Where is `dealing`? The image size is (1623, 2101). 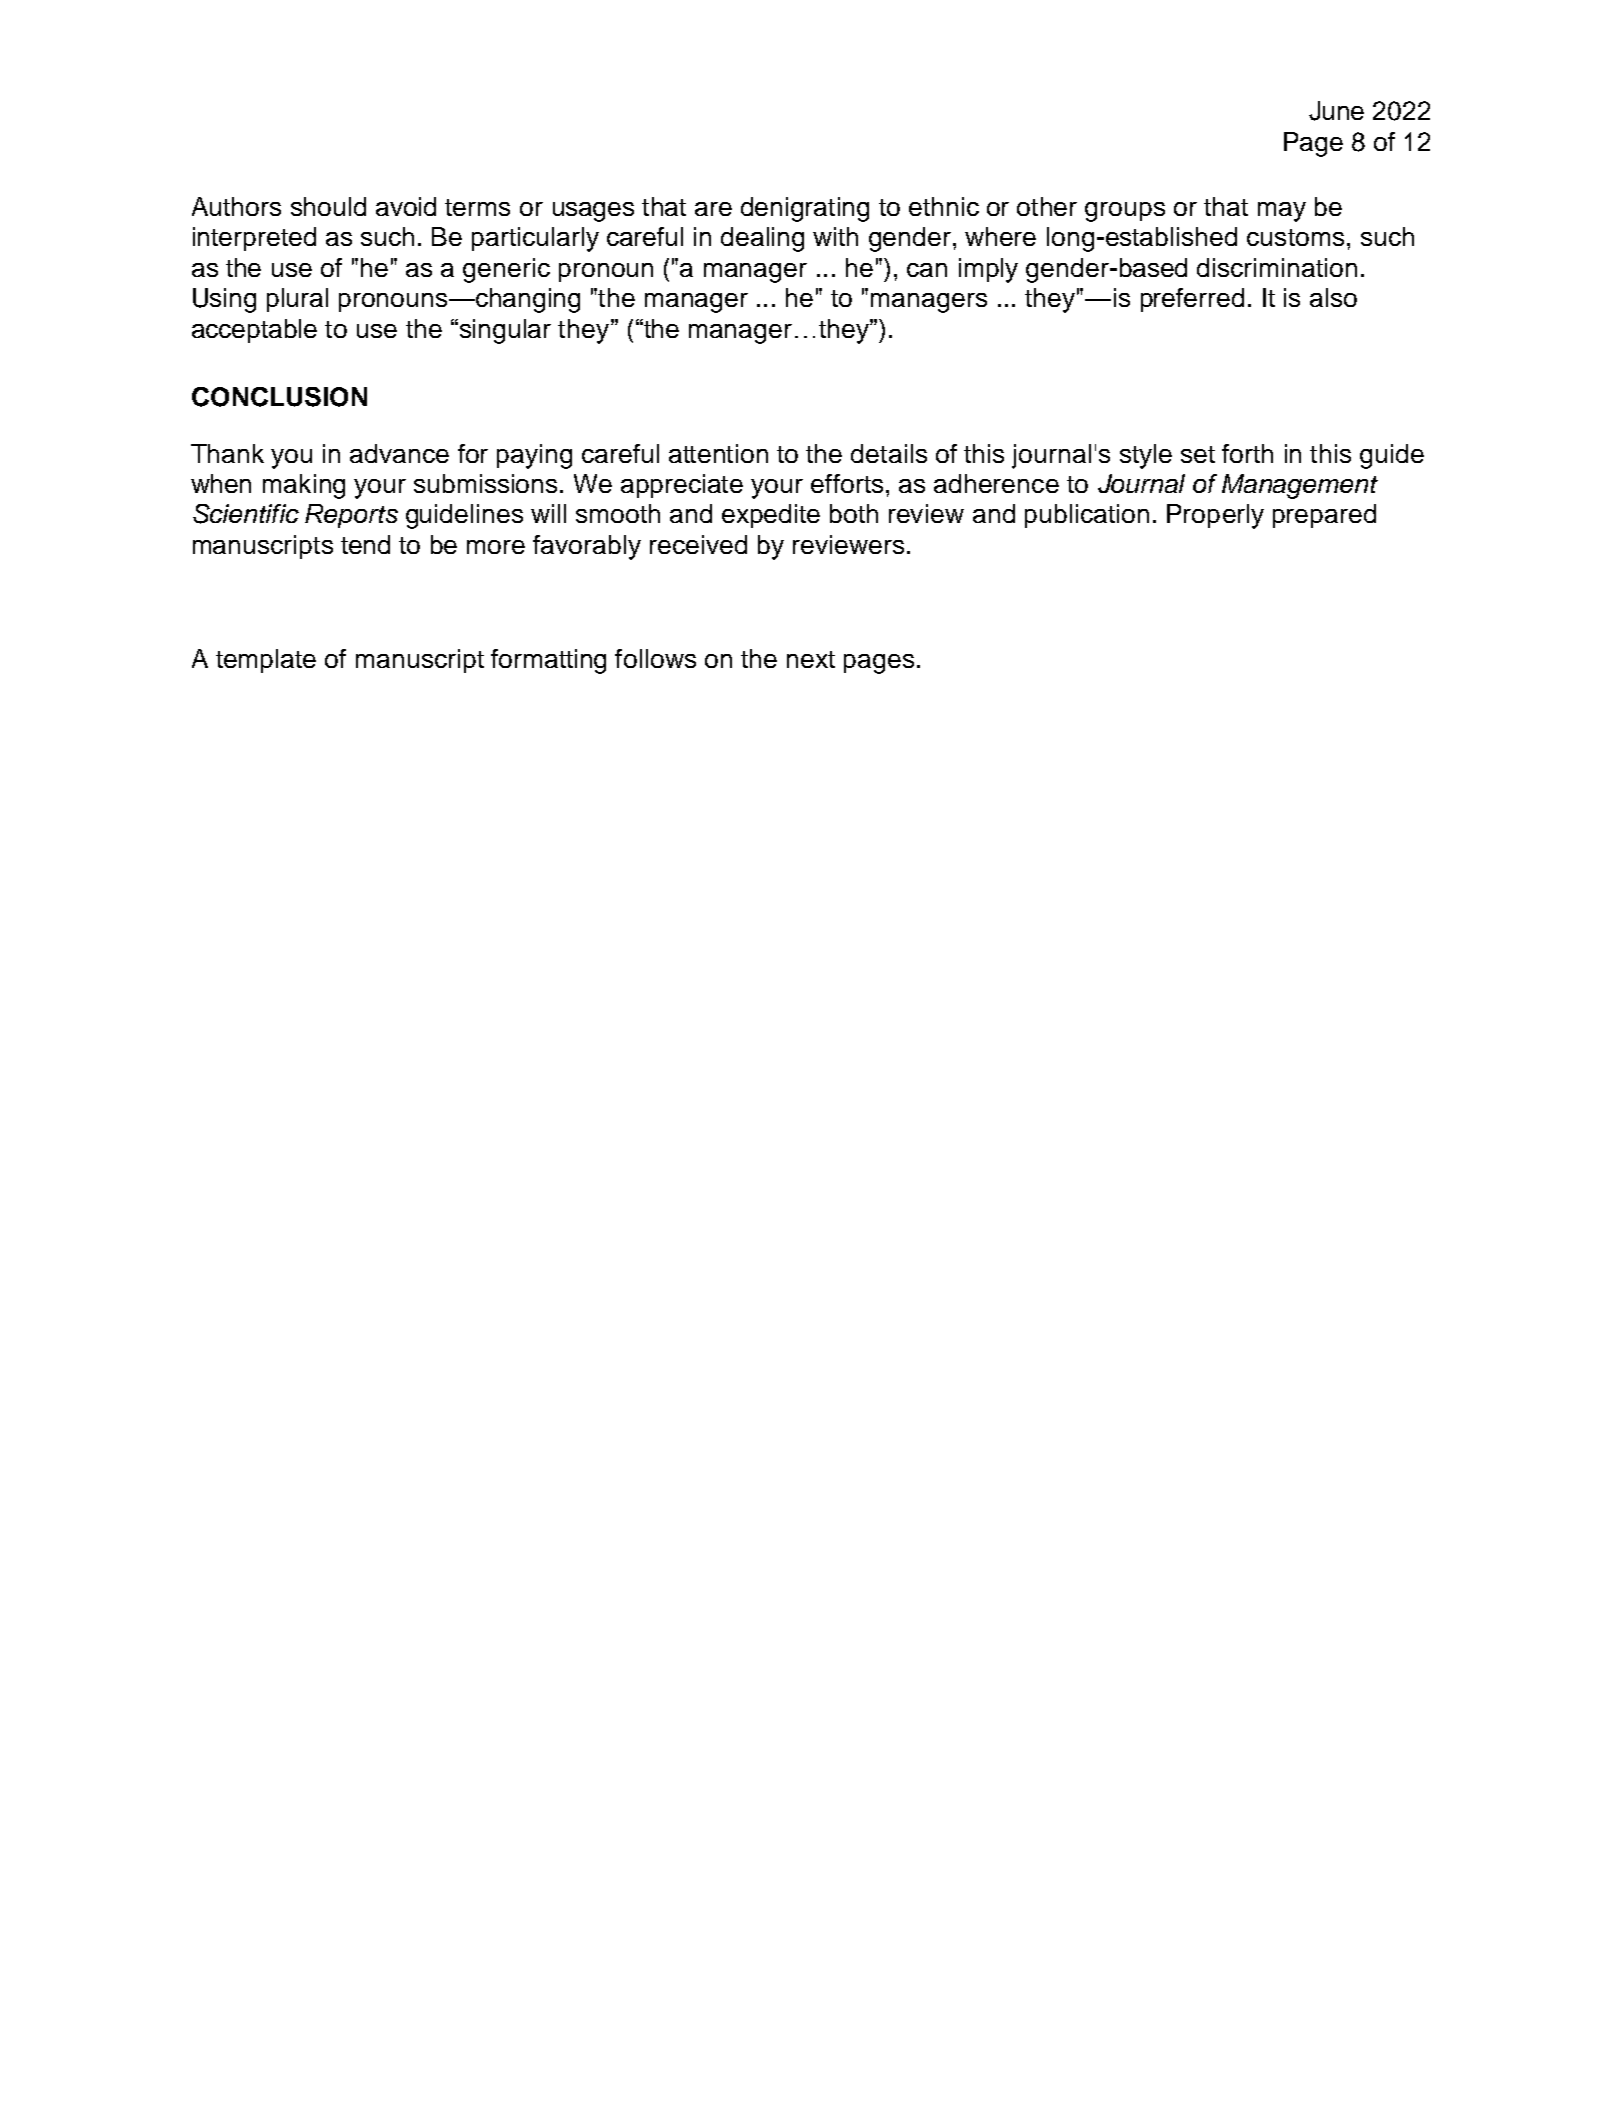
dealing is located at coordinates (762, 239).
